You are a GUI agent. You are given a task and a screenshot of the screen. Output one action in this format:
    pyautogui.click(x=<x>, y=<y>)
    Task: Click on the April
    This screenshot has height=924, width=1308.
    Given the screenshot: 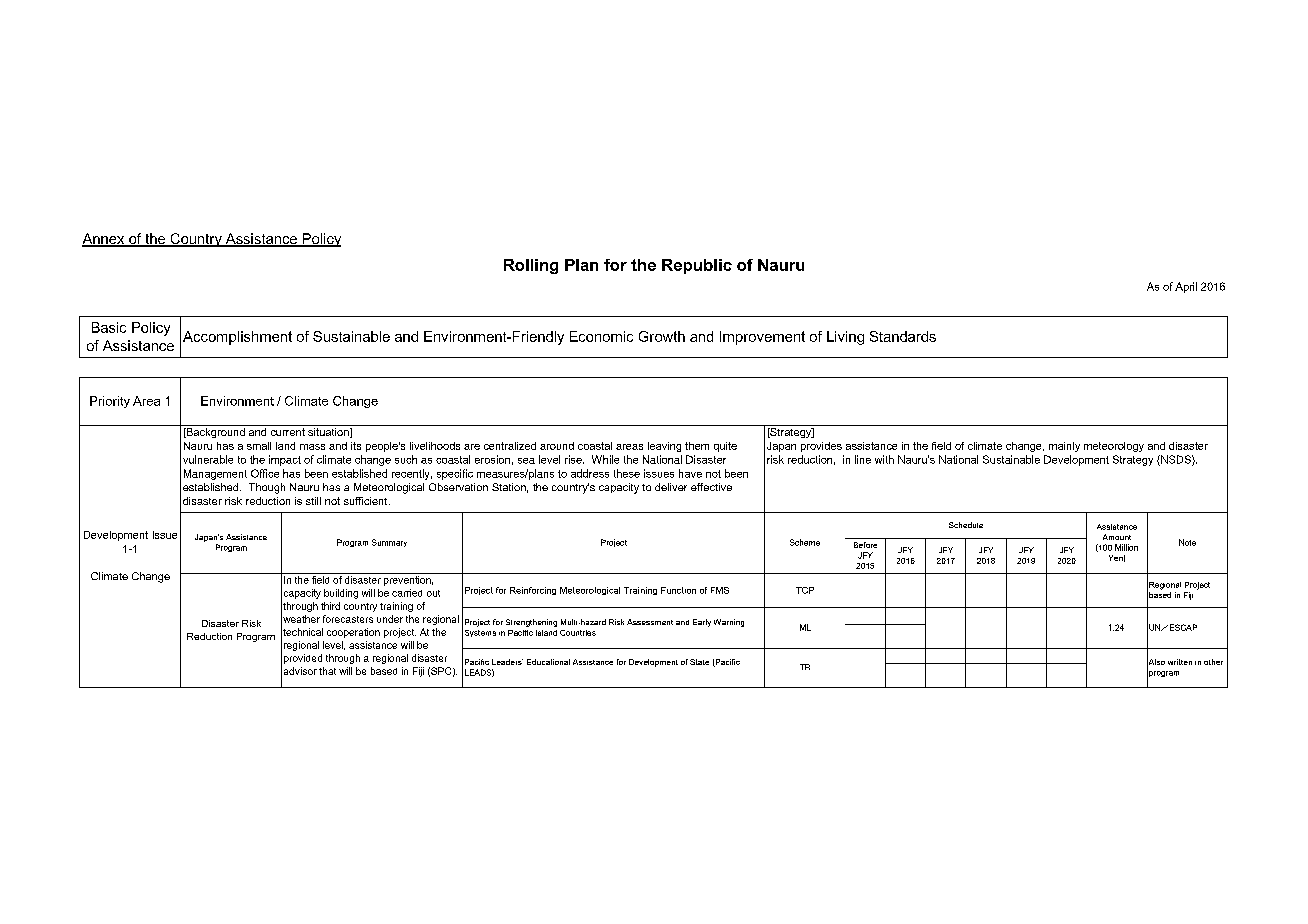 What is the action you would take?
    pyautogui.click(x=1186, y=287)
